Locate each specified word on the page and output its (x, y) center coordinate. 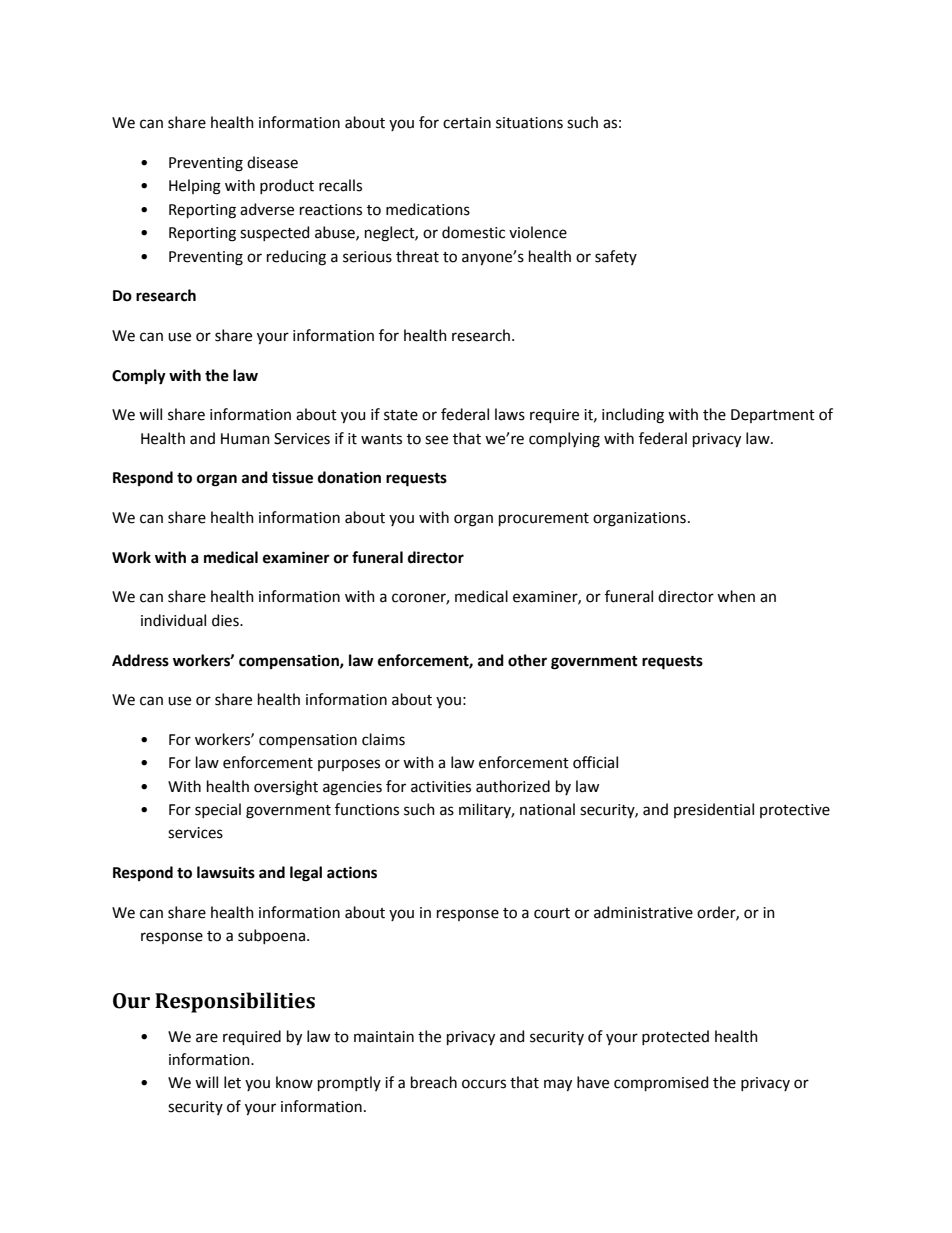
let (232, 1082)
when (736, 596)
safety (616, 257)
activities (441, 787)
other (527, 660)
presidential (714, 810)
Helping (195, 187)
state (401, 415)
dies (226, 620)
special (218, 810)
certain (467, 123)
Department (773, 416)
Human (245, 439)
